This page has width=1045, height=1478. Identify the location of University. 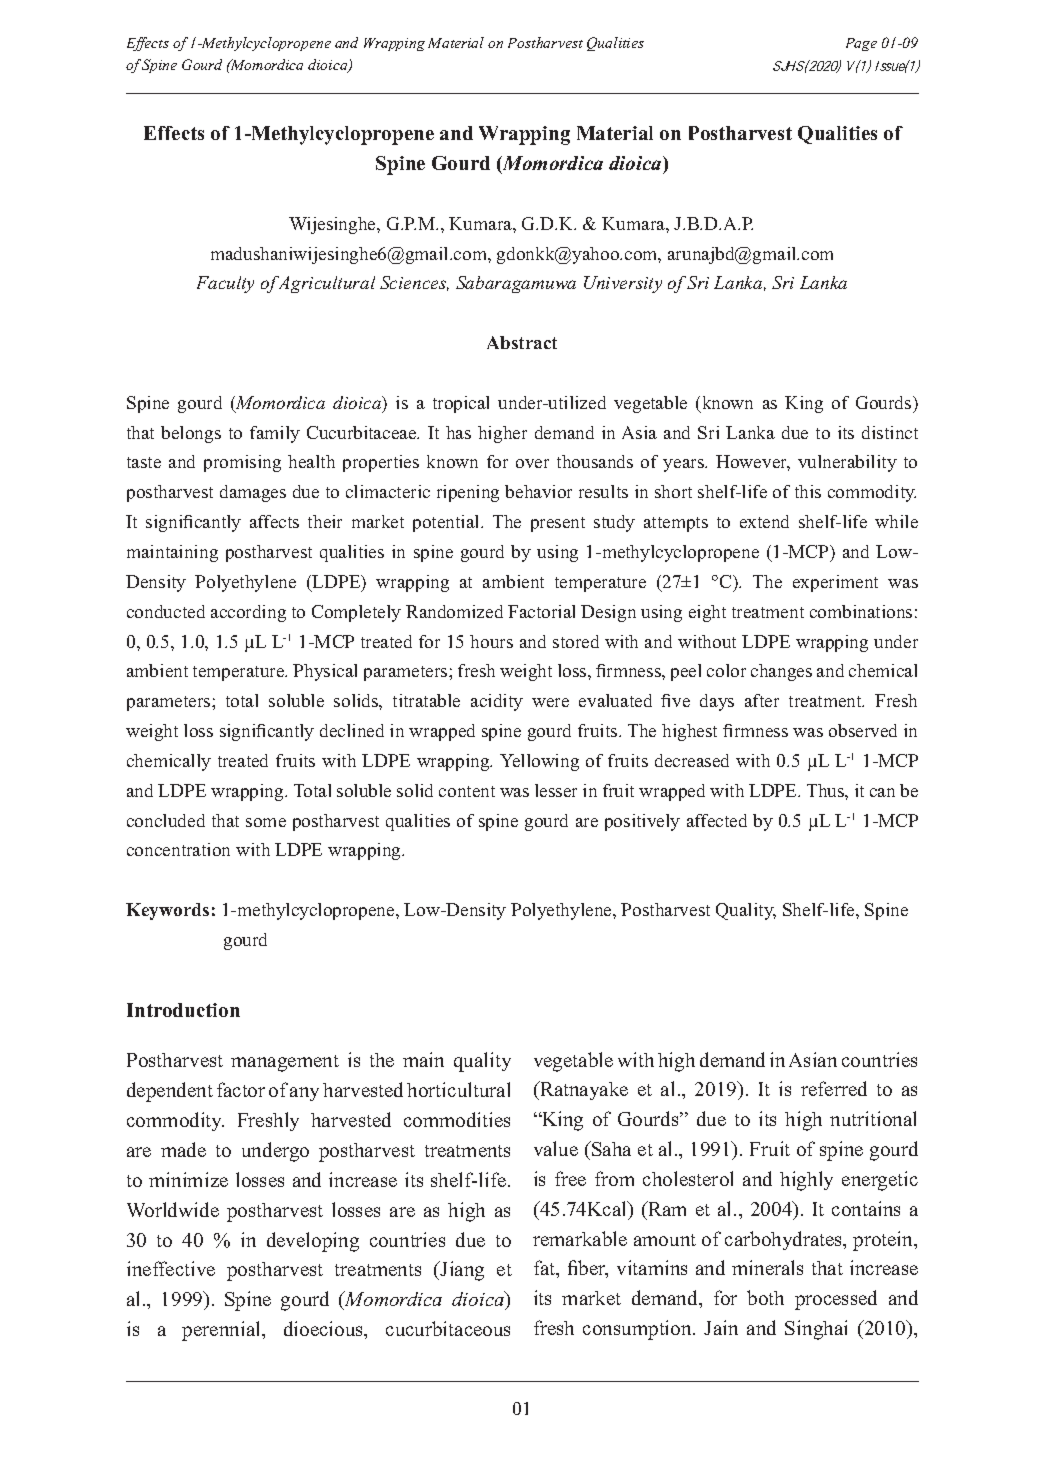
(623, 284).
